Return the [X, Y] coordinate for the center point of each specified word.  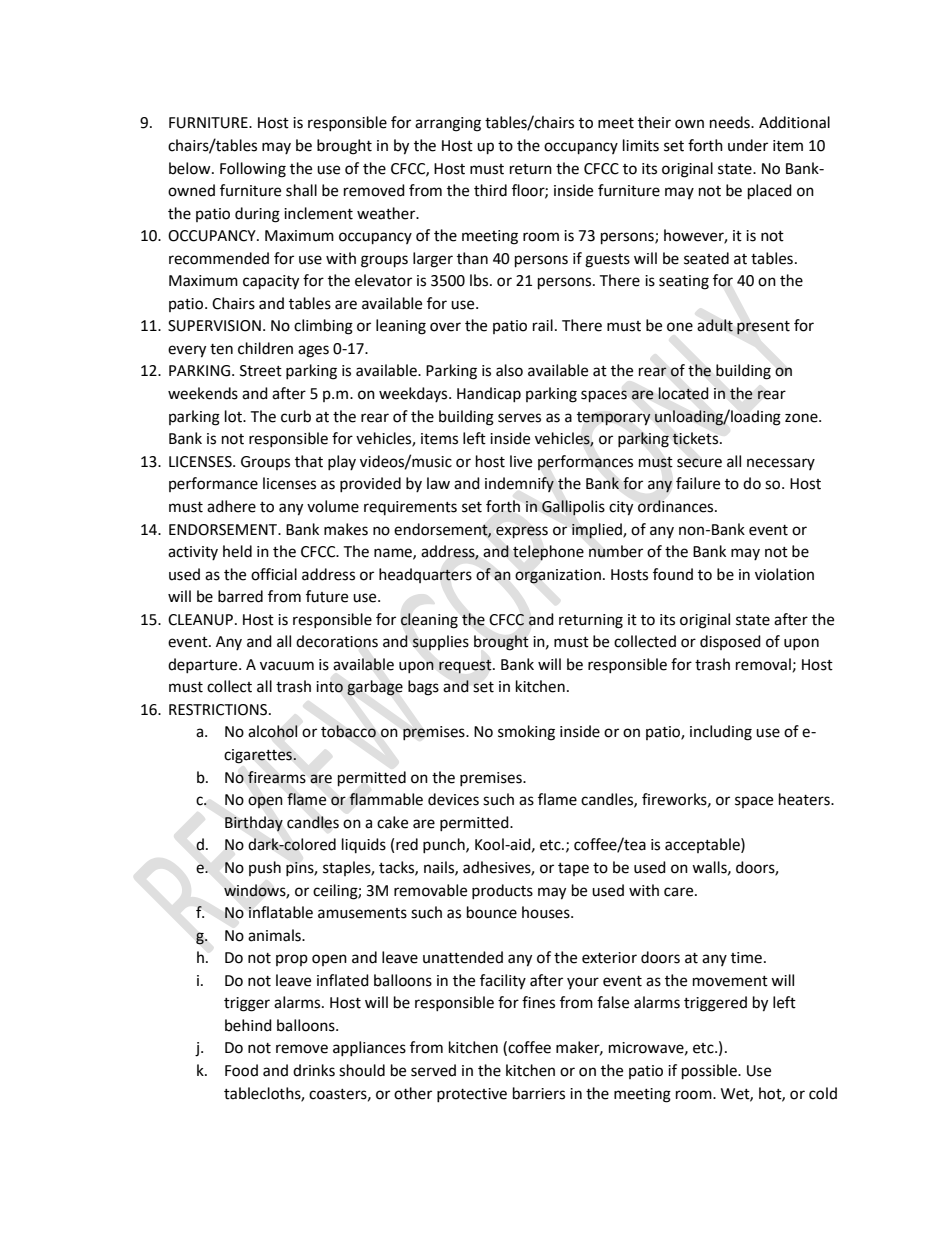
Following [253, 170]
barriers [539, 1093]
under [748, 145]
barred [240, 596]
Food [241, 1070]
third [490, 190]
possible [710, 1072]
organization [558, 576]
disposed [730, 642]
